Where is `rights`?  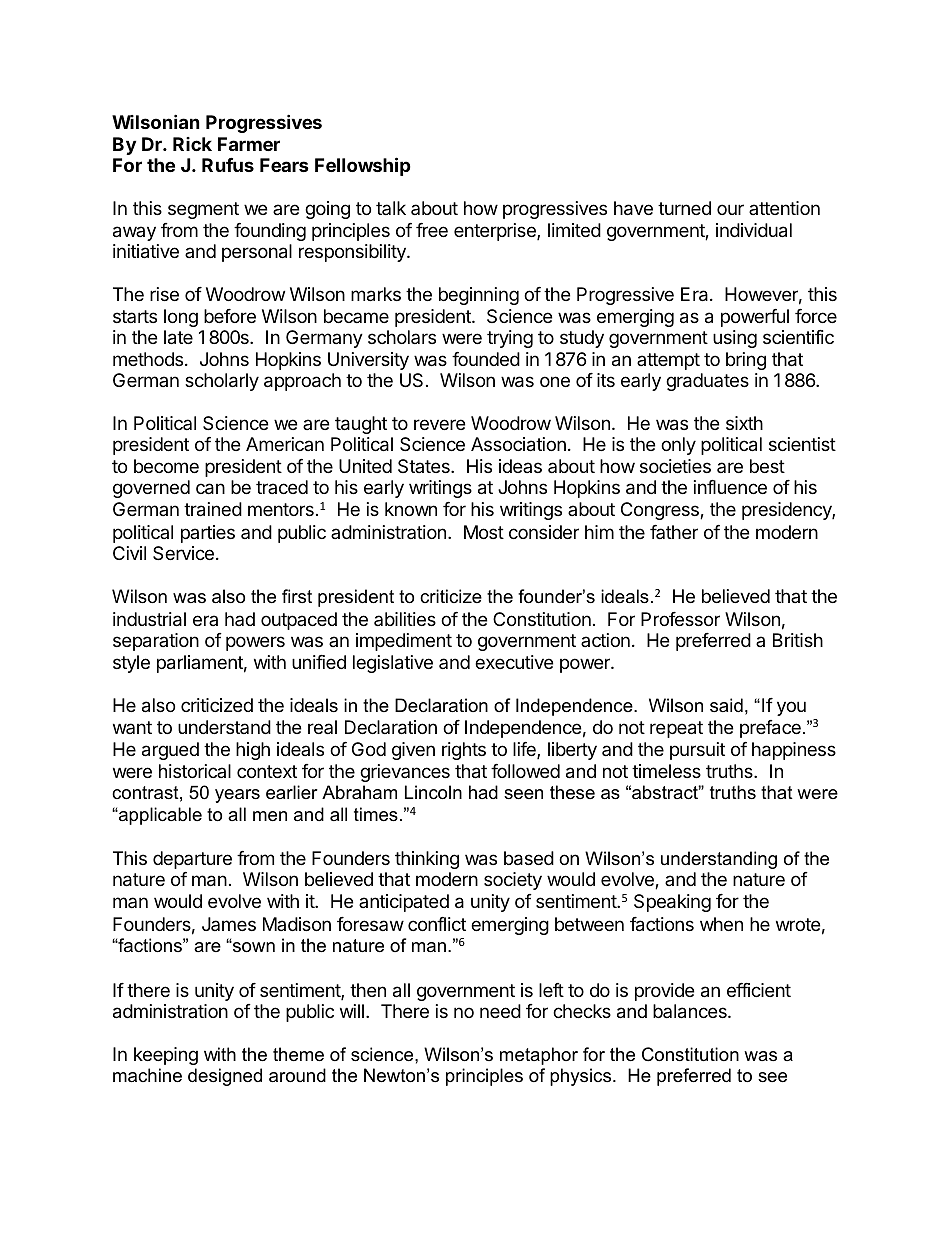 rights is located at coordinates (464, 751).
